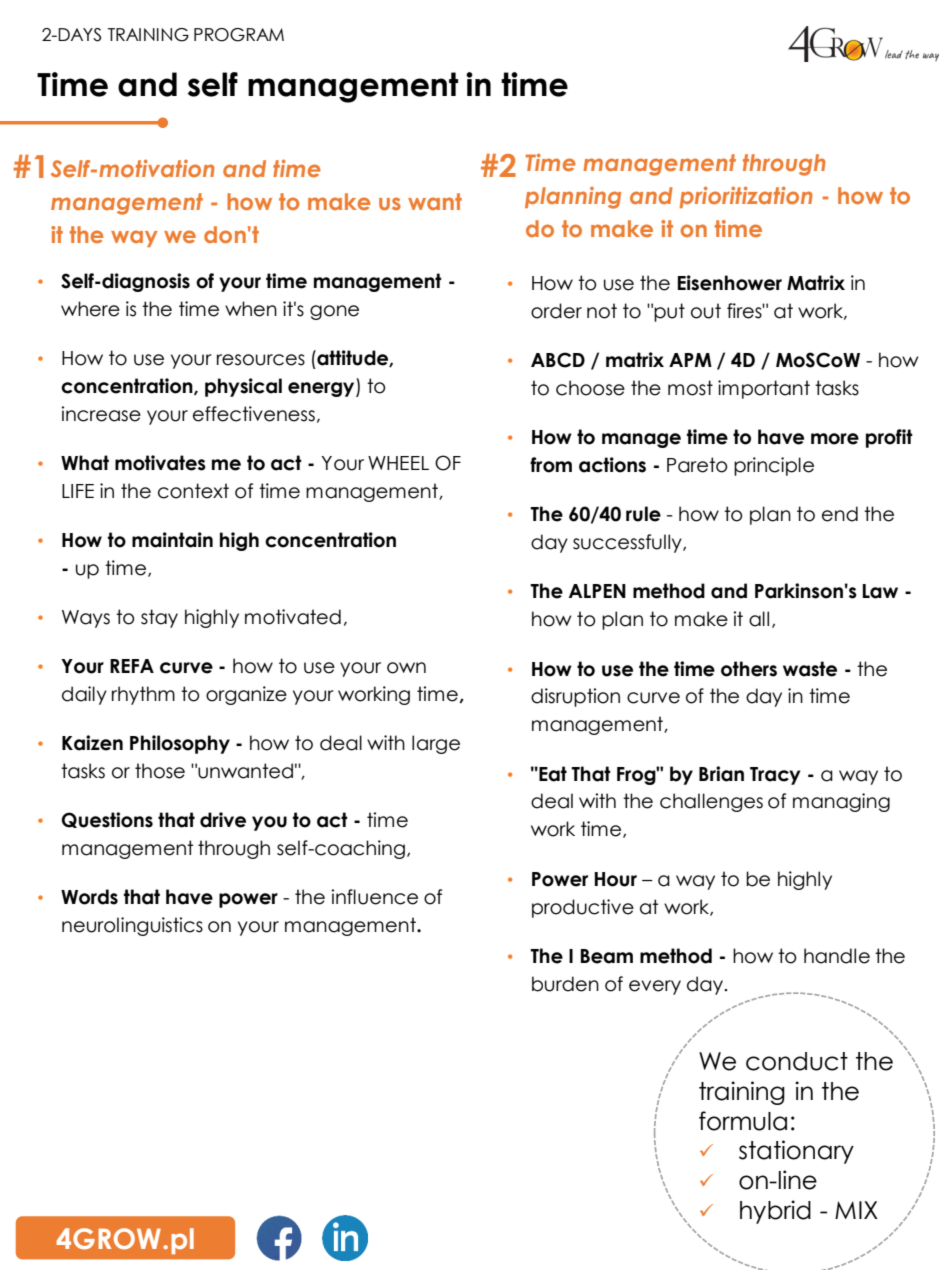 The image size is (952, 1270). What do you see at coordinates (746, 197) in the screenshot?
I see `prioritization` at bounding box center [746, 197].
